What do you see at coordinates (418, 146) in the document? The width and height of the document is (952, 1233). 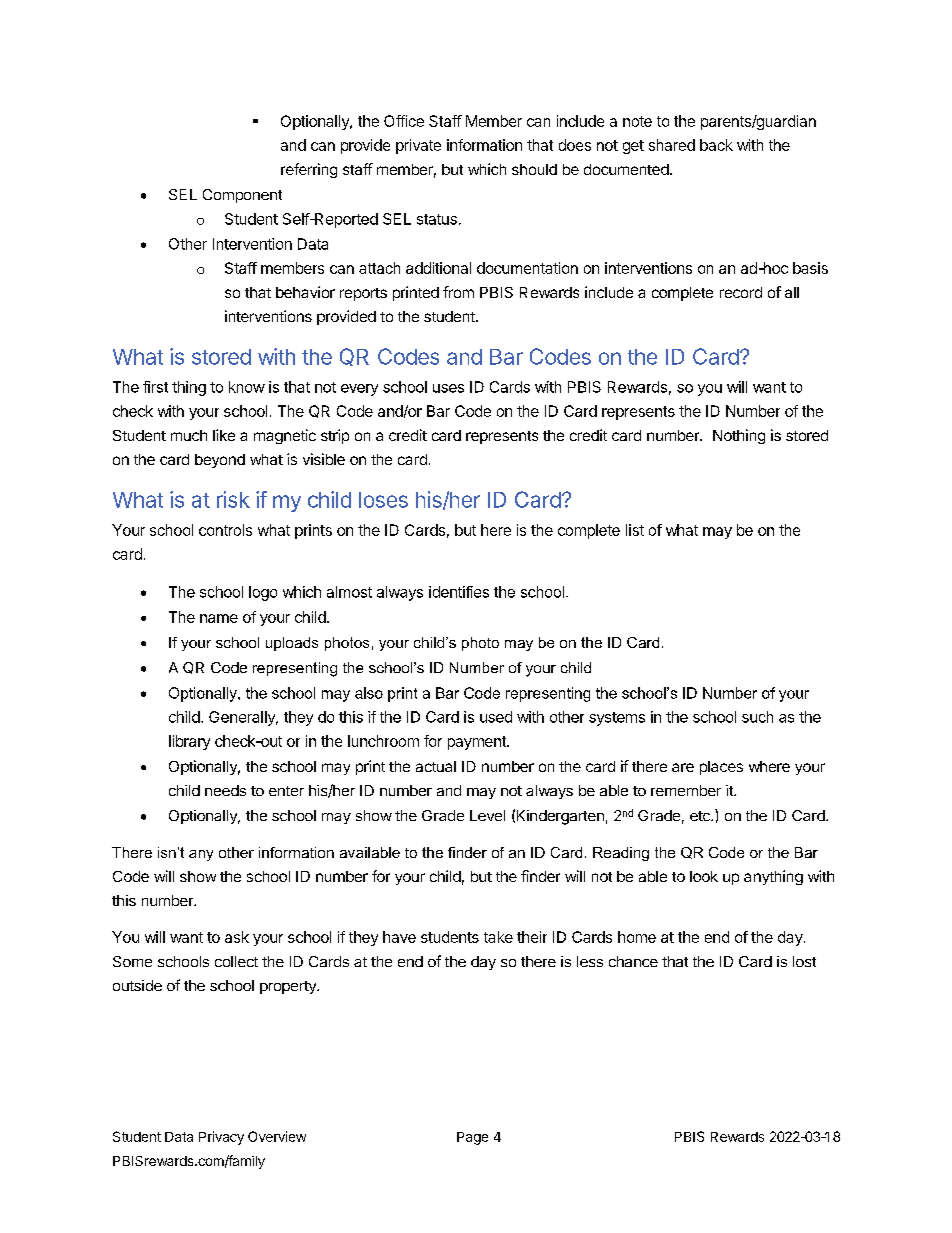 I see `private` at bounding box center [418, 146].
